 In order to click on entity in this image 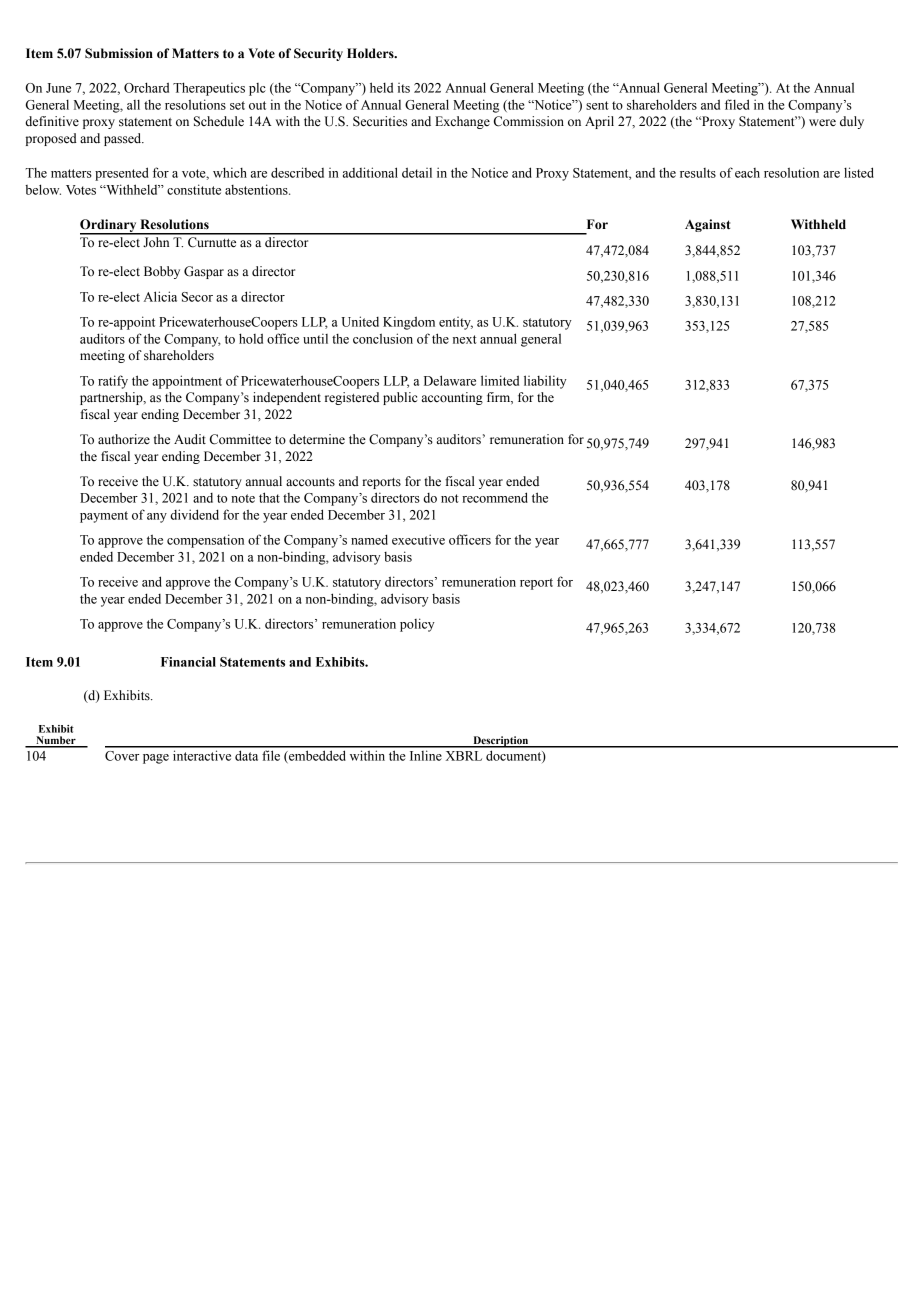, I will do `click(456, 323)`.
